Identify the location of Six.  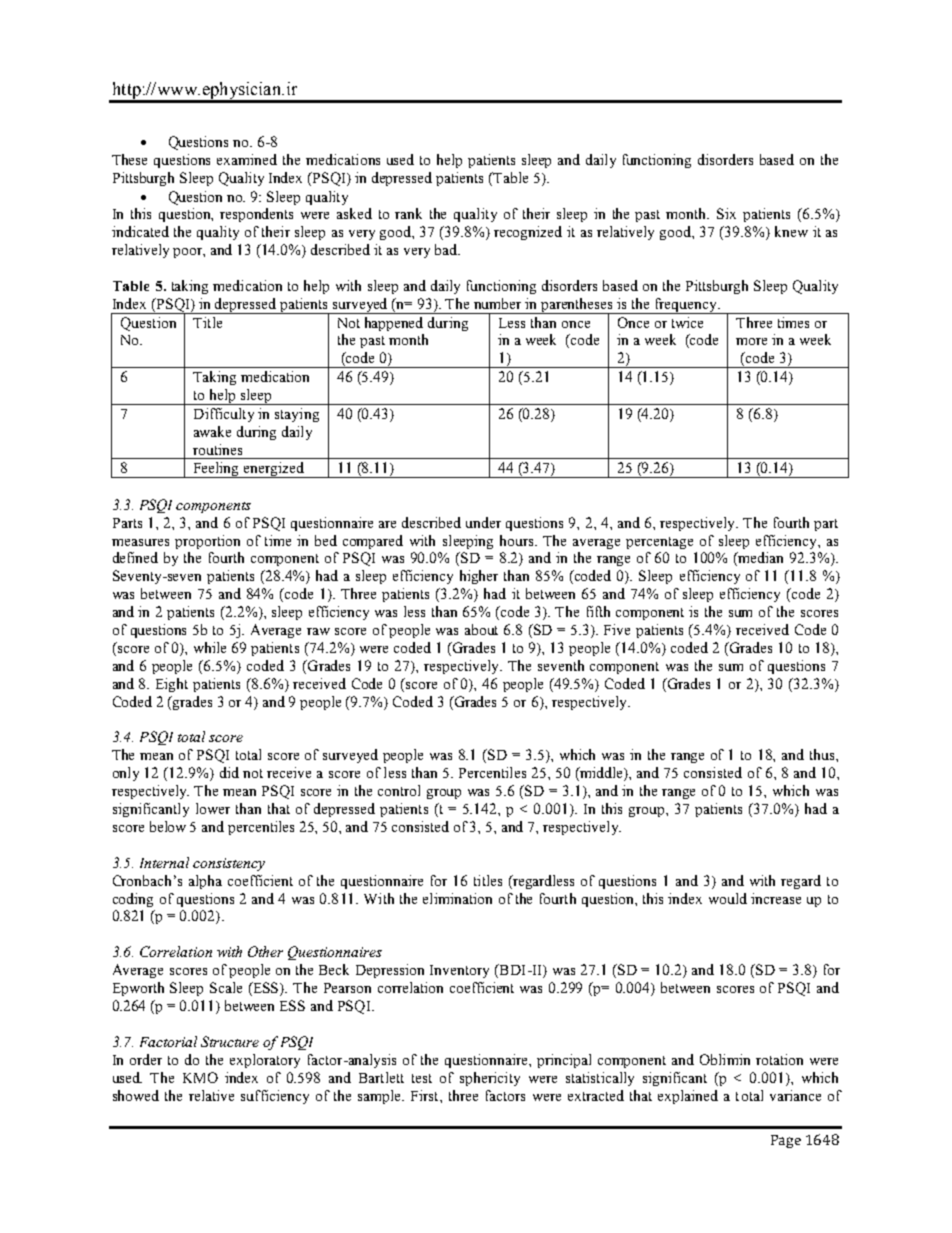
(726, 213).
